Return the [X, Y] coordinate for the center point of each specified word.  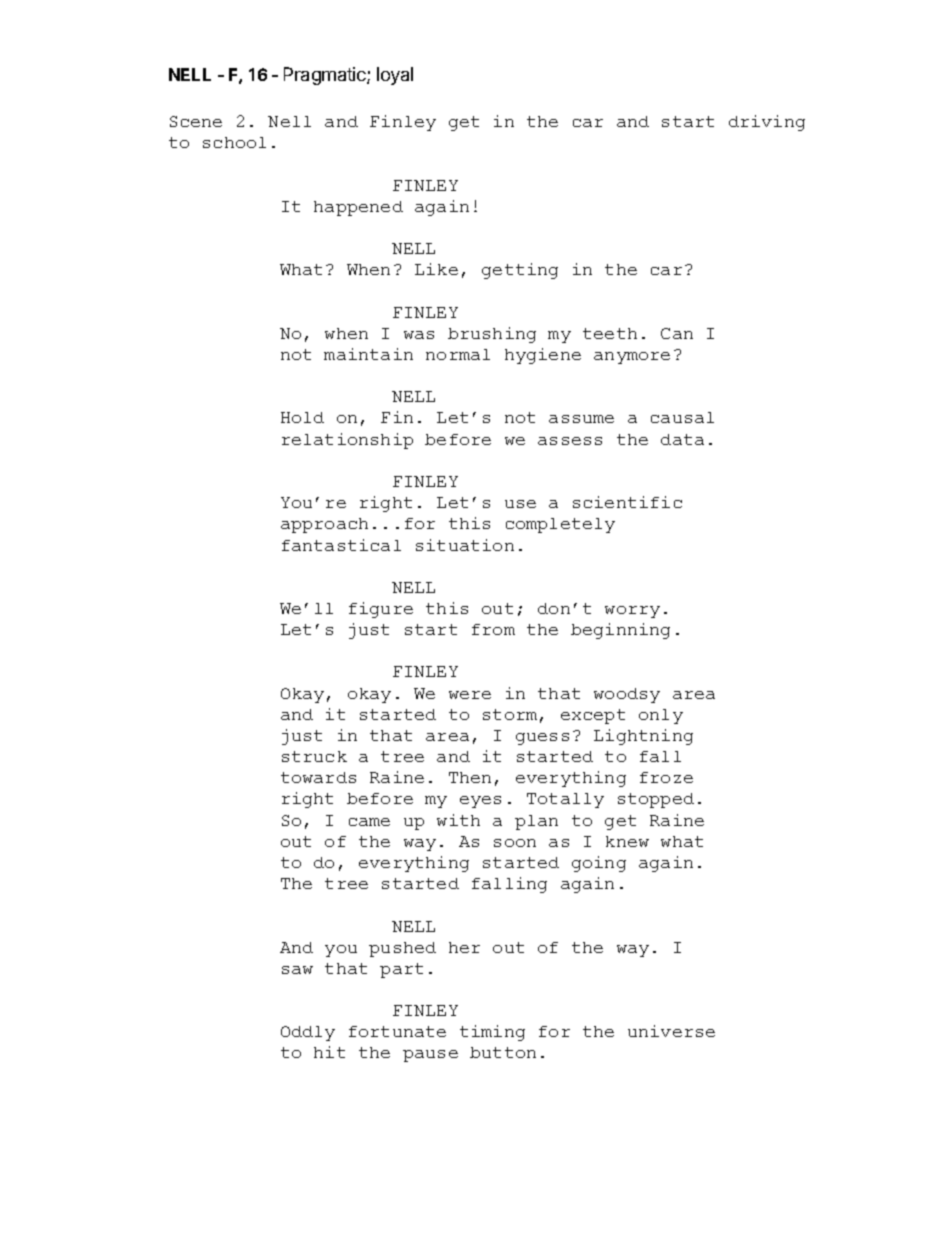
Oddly [308, 1033]
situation [465, 545]
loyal [395, 76]
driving [767, 123]
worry [632, 612]
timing [492, 1033]
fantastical [341, 545]
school [234, 142]
